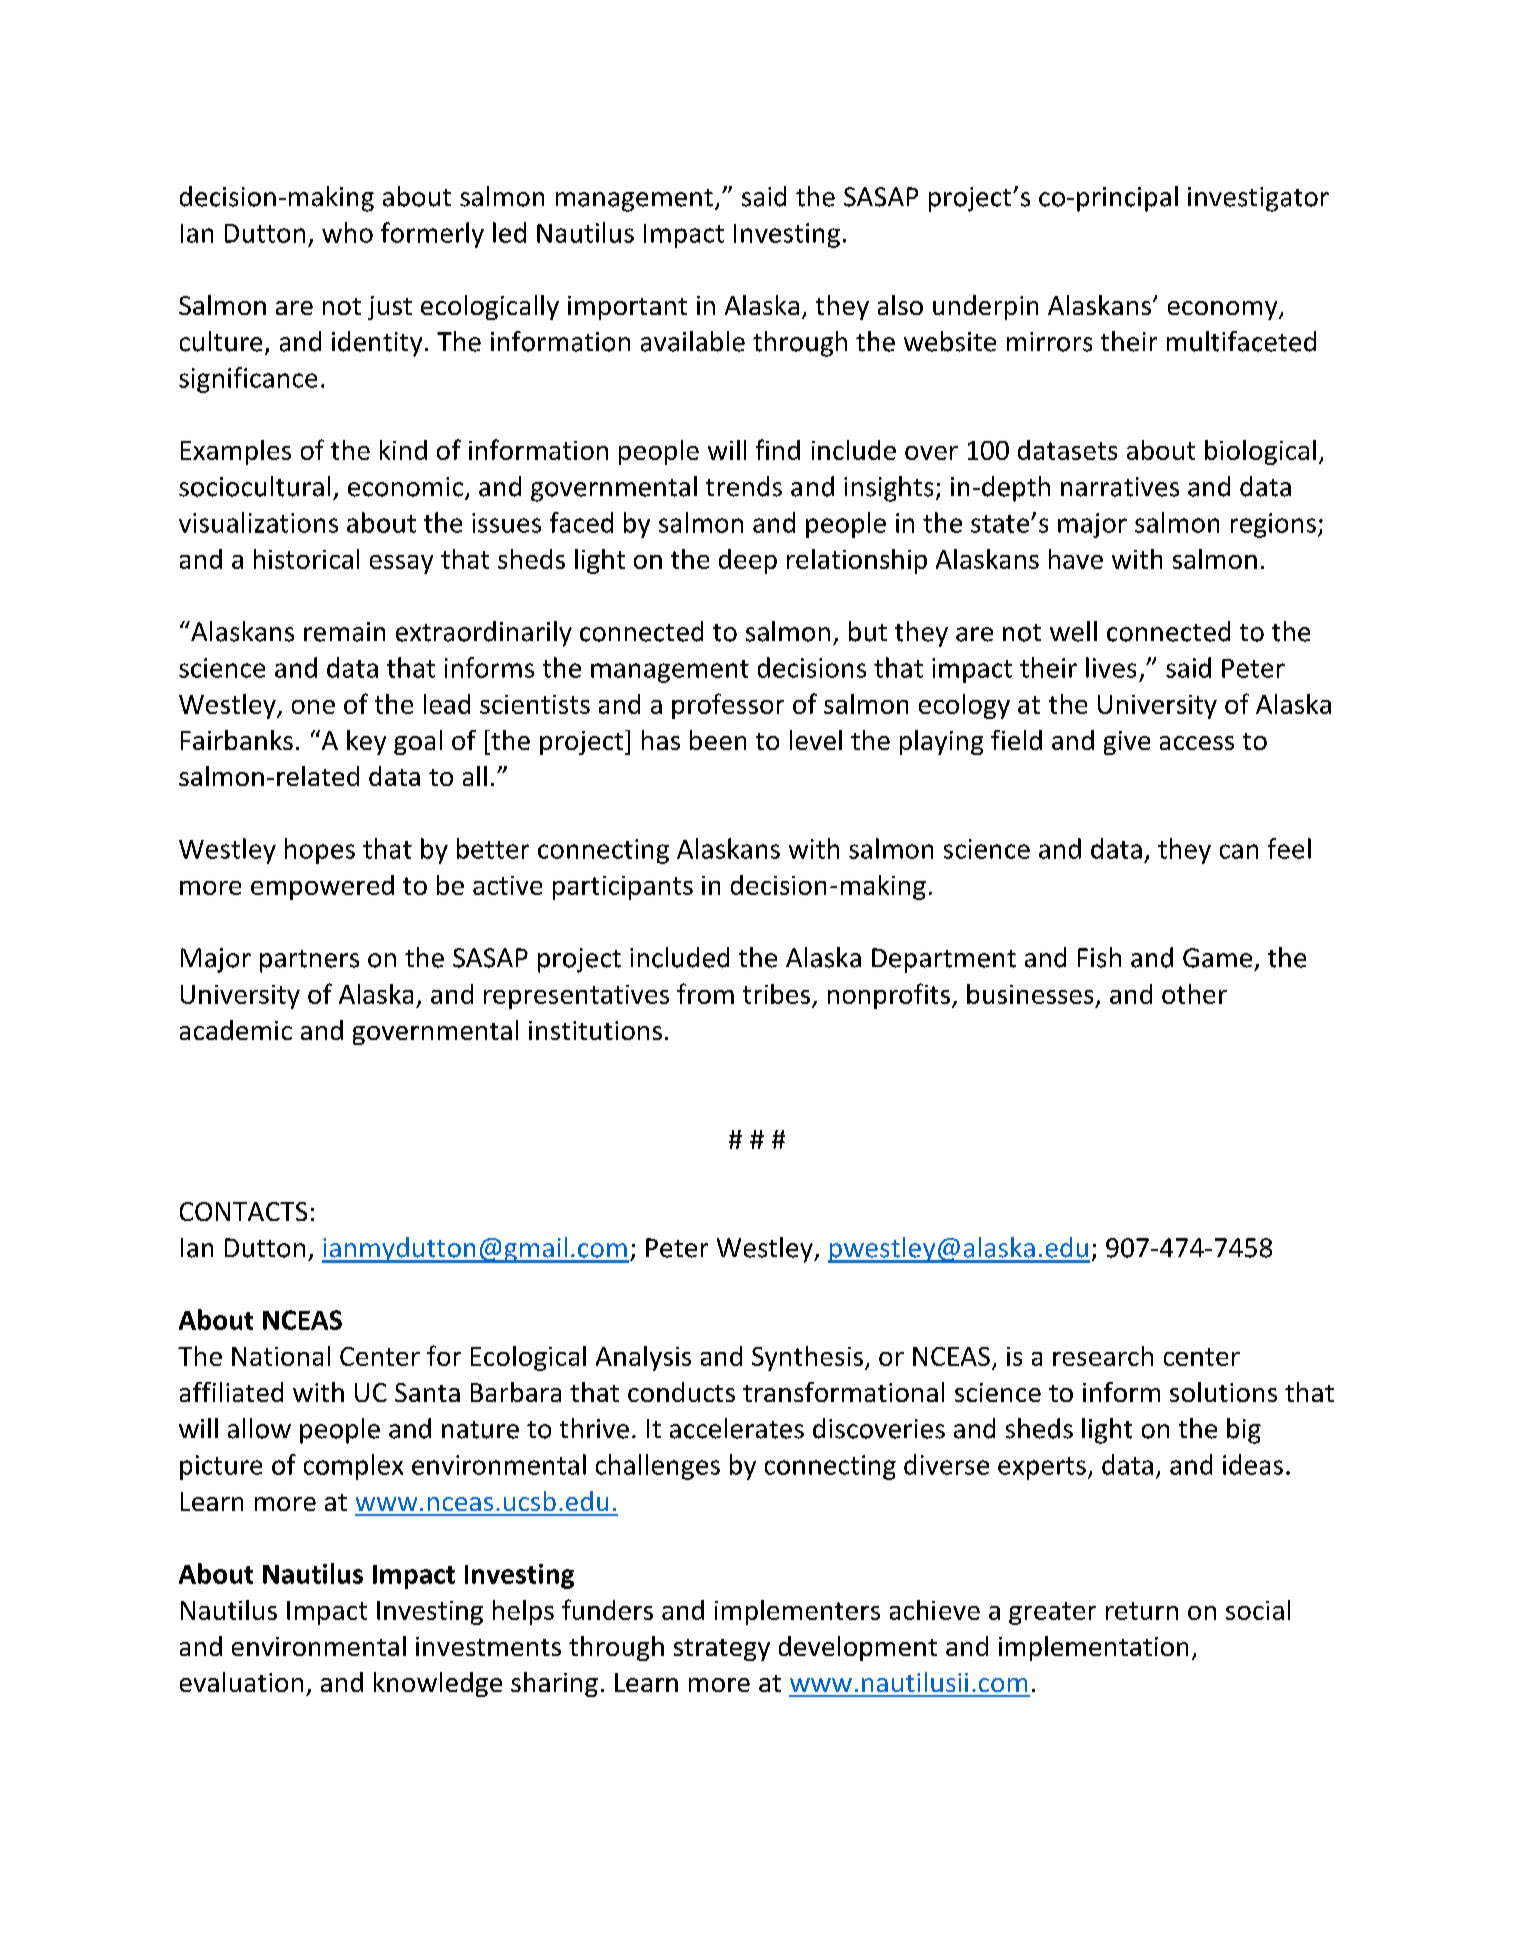 The image size is (1514, 1959). I want to click on tribes, so click(776, 994).
